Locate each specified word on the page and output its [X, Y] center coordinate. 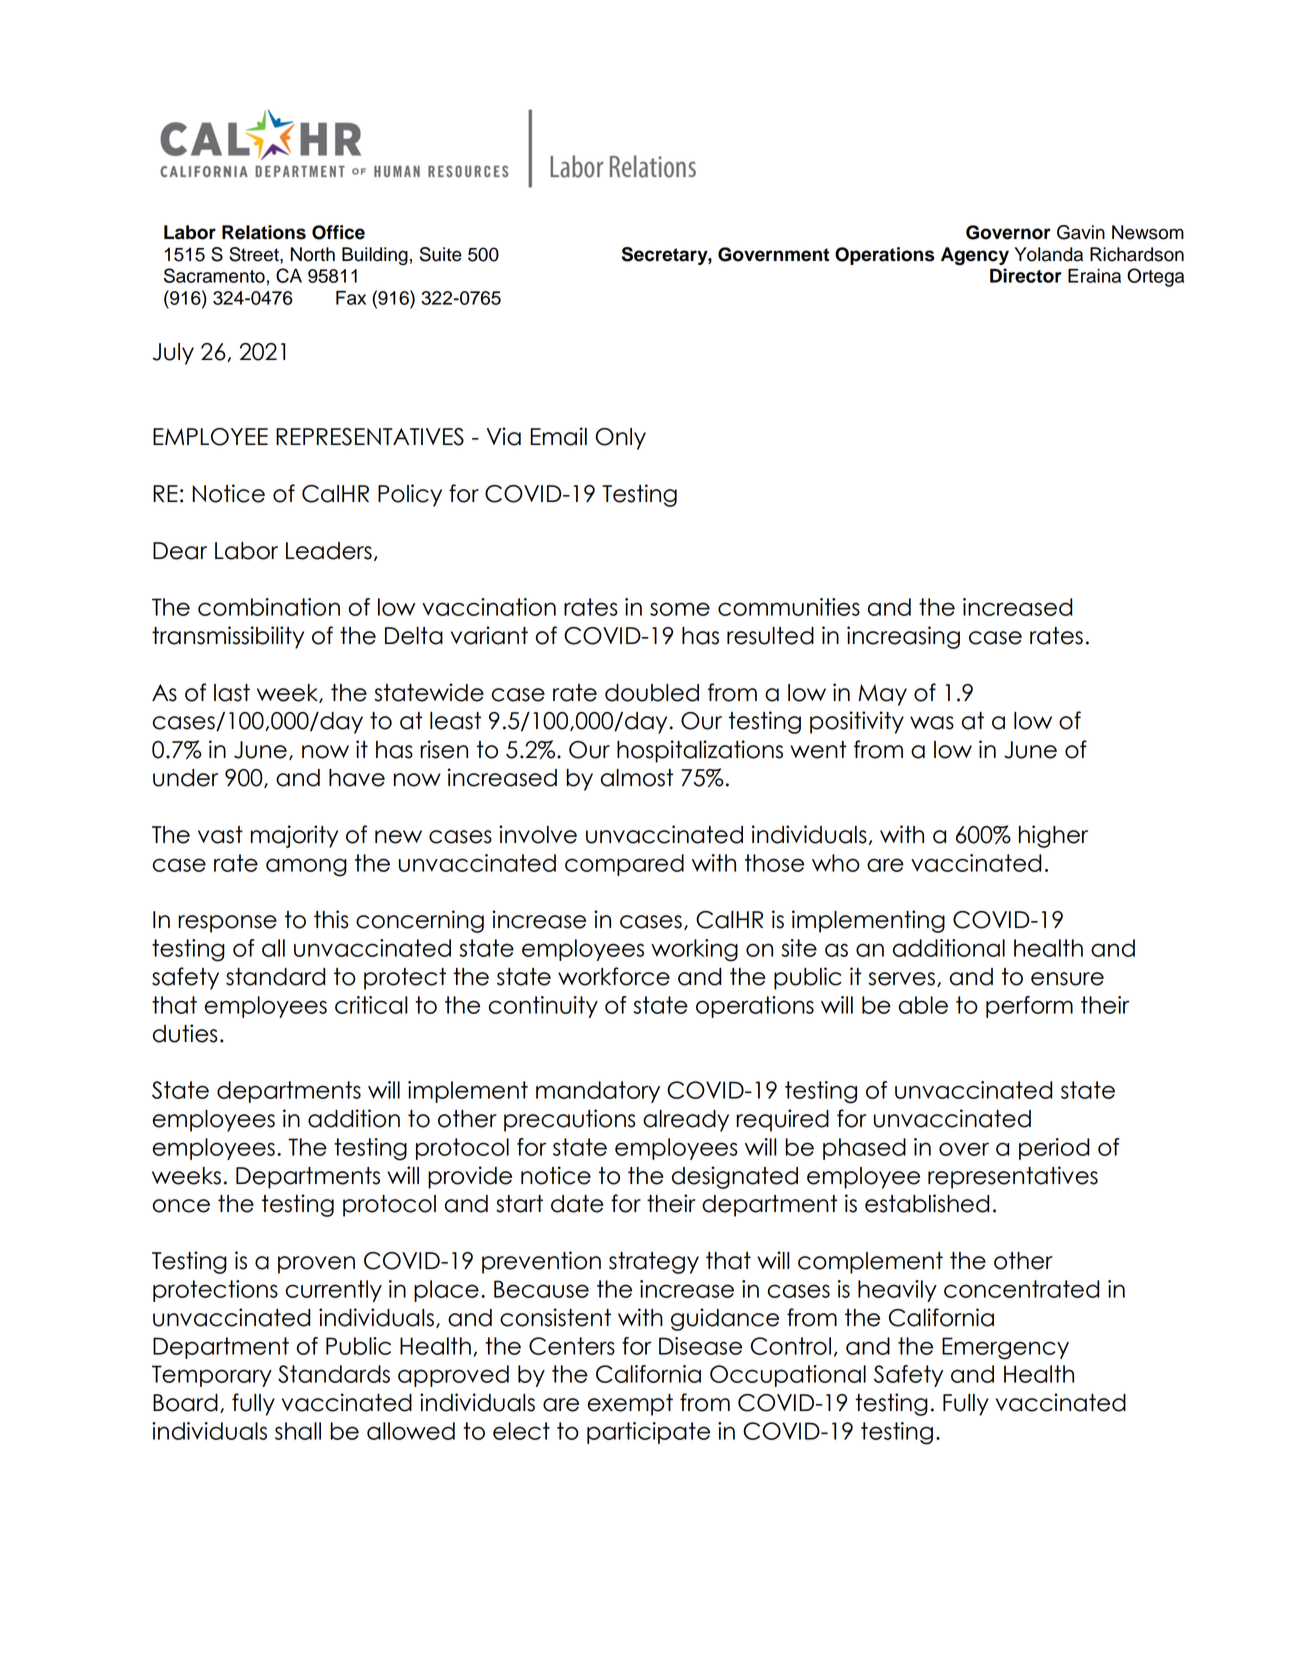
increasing [903, 637]
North [313, 254]
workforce [614, 976]
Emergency [1005, 1348]
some [680, 609]
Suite [441, 254]
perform [1029, 1007]
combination [269, 607]
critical [371, 1005]
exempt [630, 1405]
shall [298, 1431]
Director [1026, 275]
